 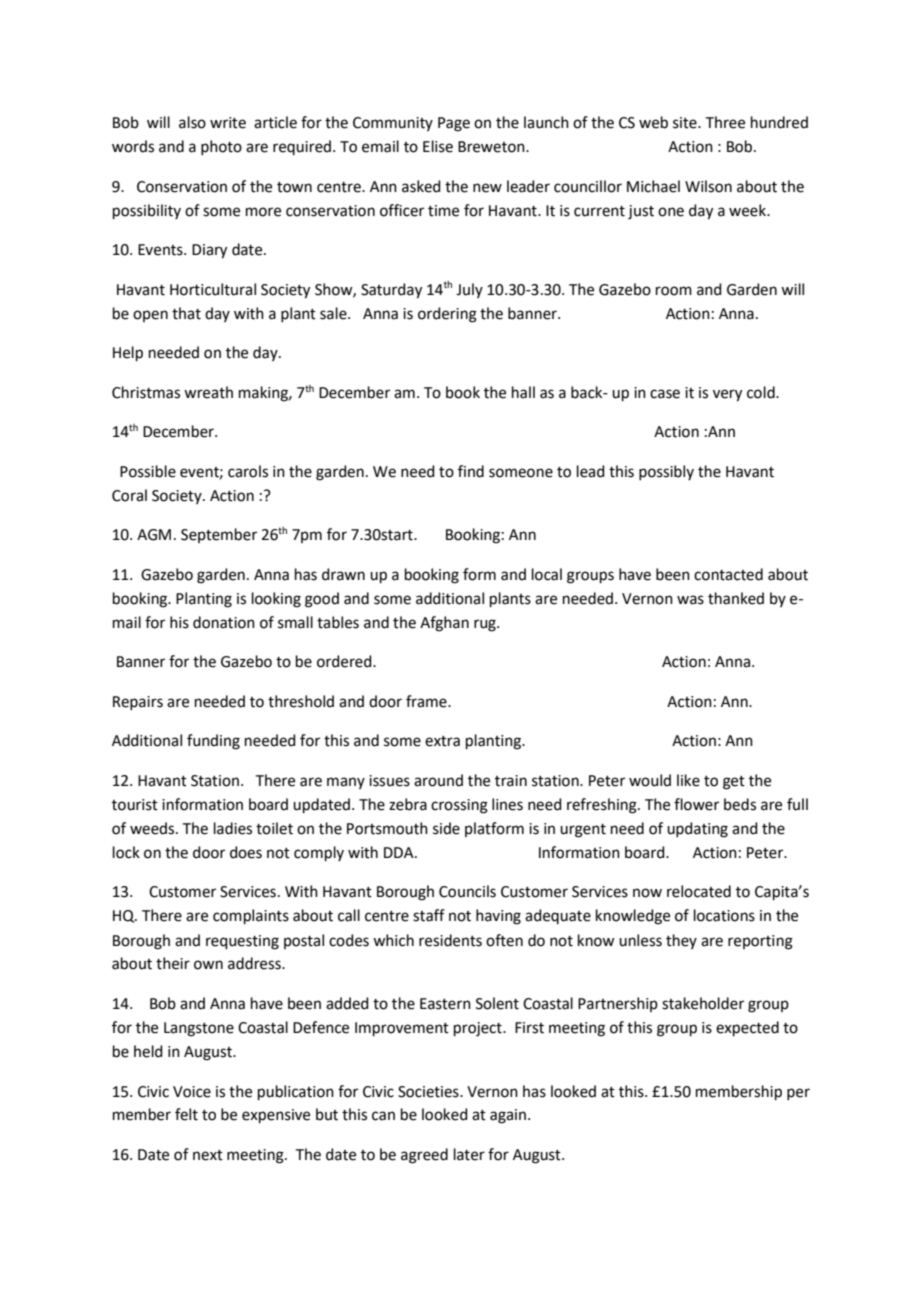 I want to click on flower, so click(x=696, y=804).
